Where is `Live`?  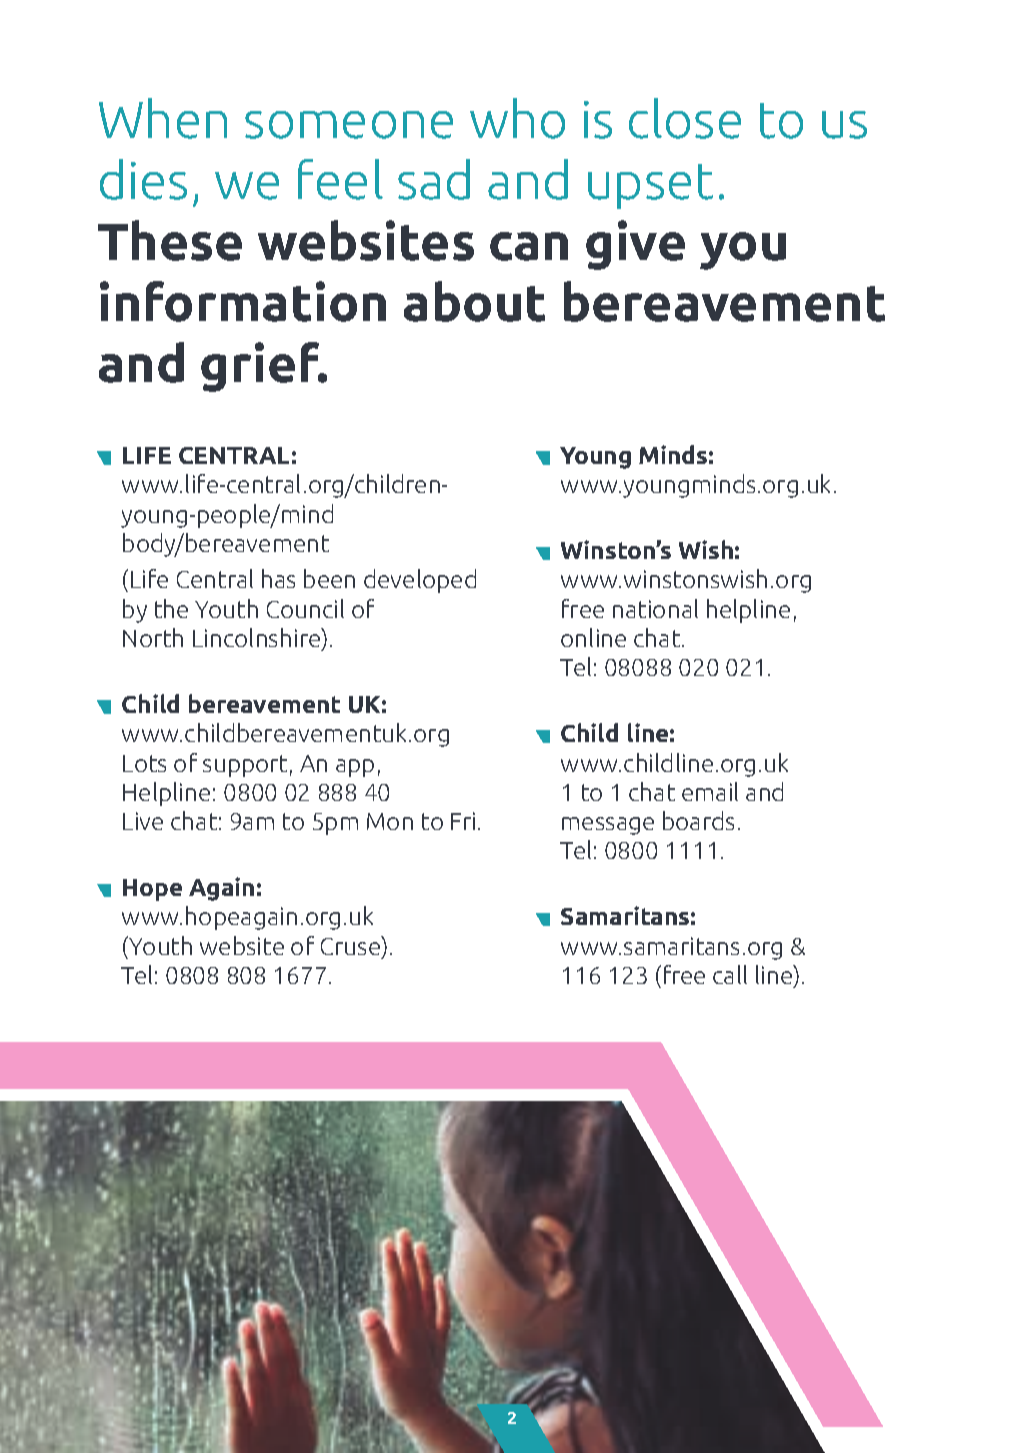
Live is located at coordinates (143, 821).
